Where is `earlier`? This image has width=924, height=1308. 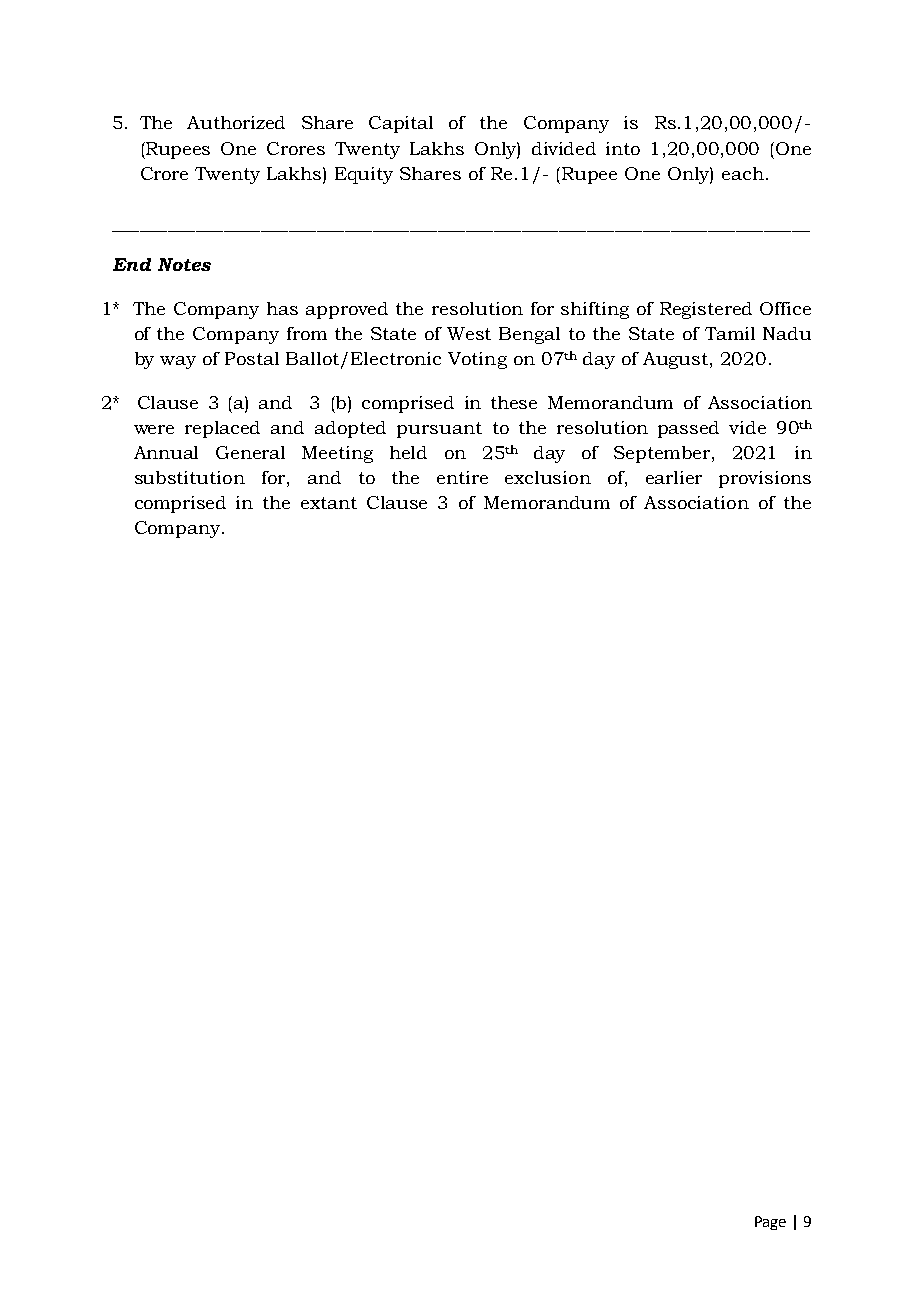
earlier is located at coordinates (674, 477).
